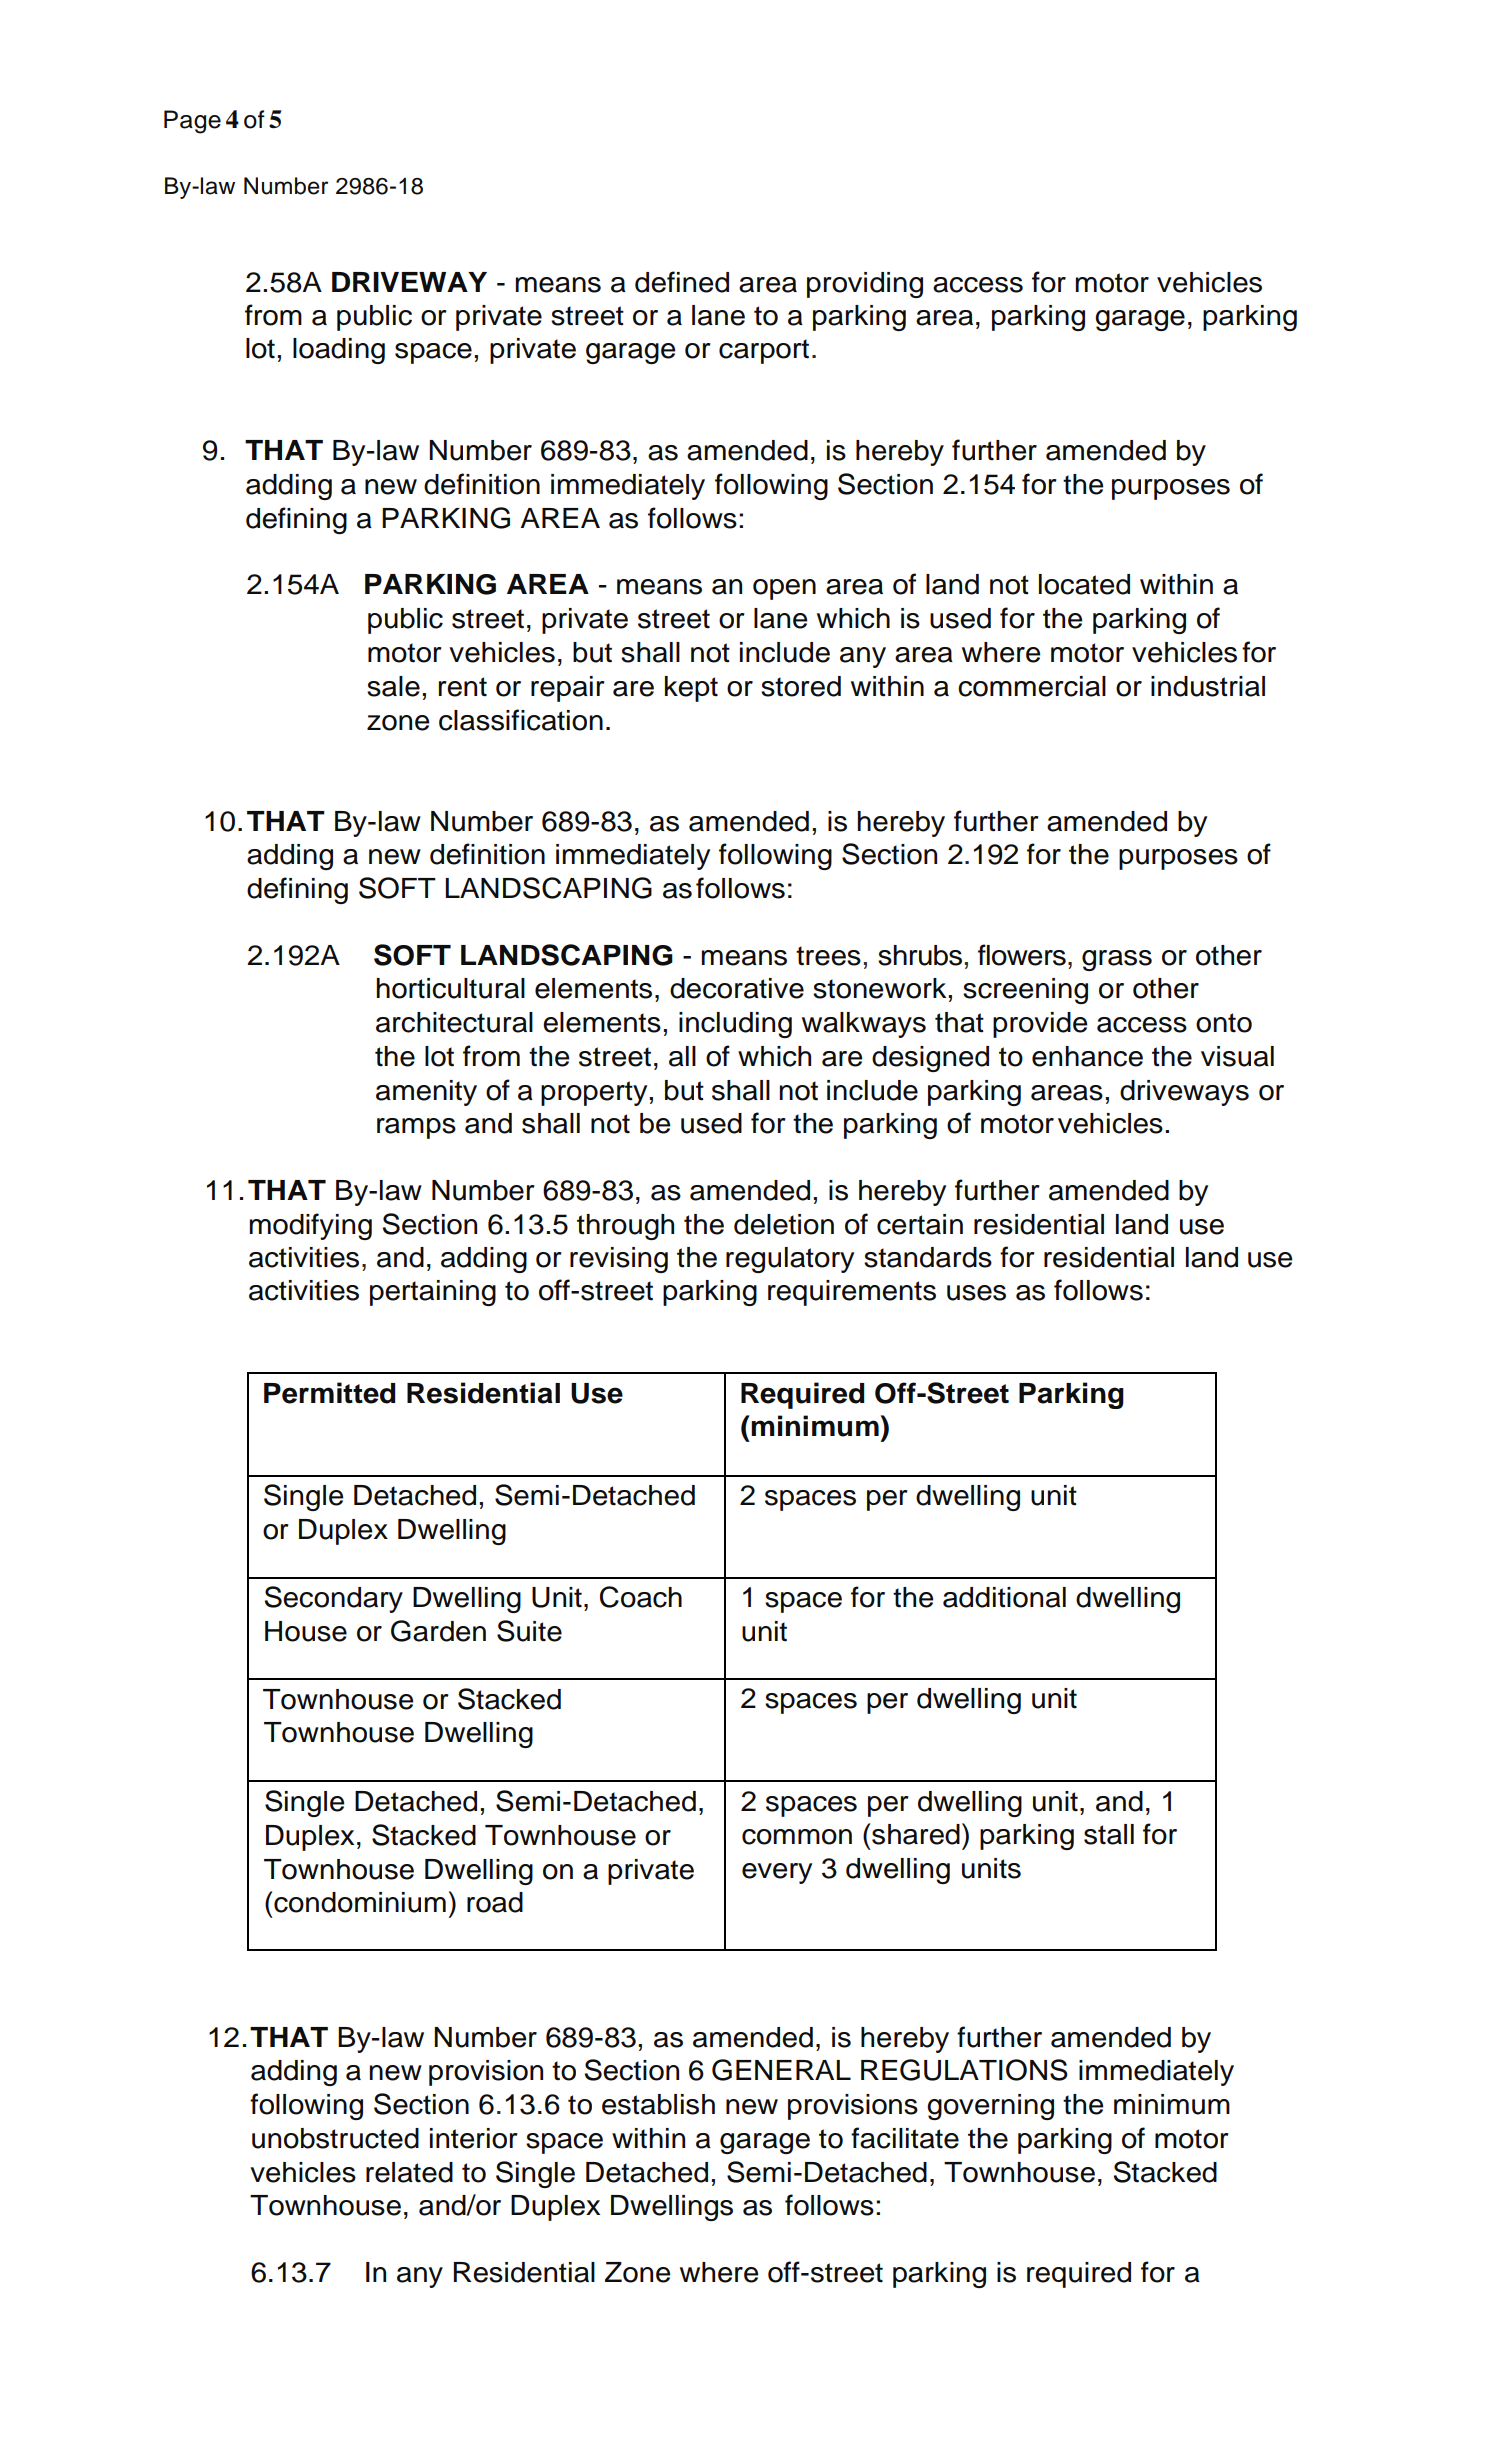 The height and width of the screenshot is (2447, 1486). What do you see at coordinates (976, 1293) in the screenshot?
I see `uses` at bounding box center [976, 1293].
